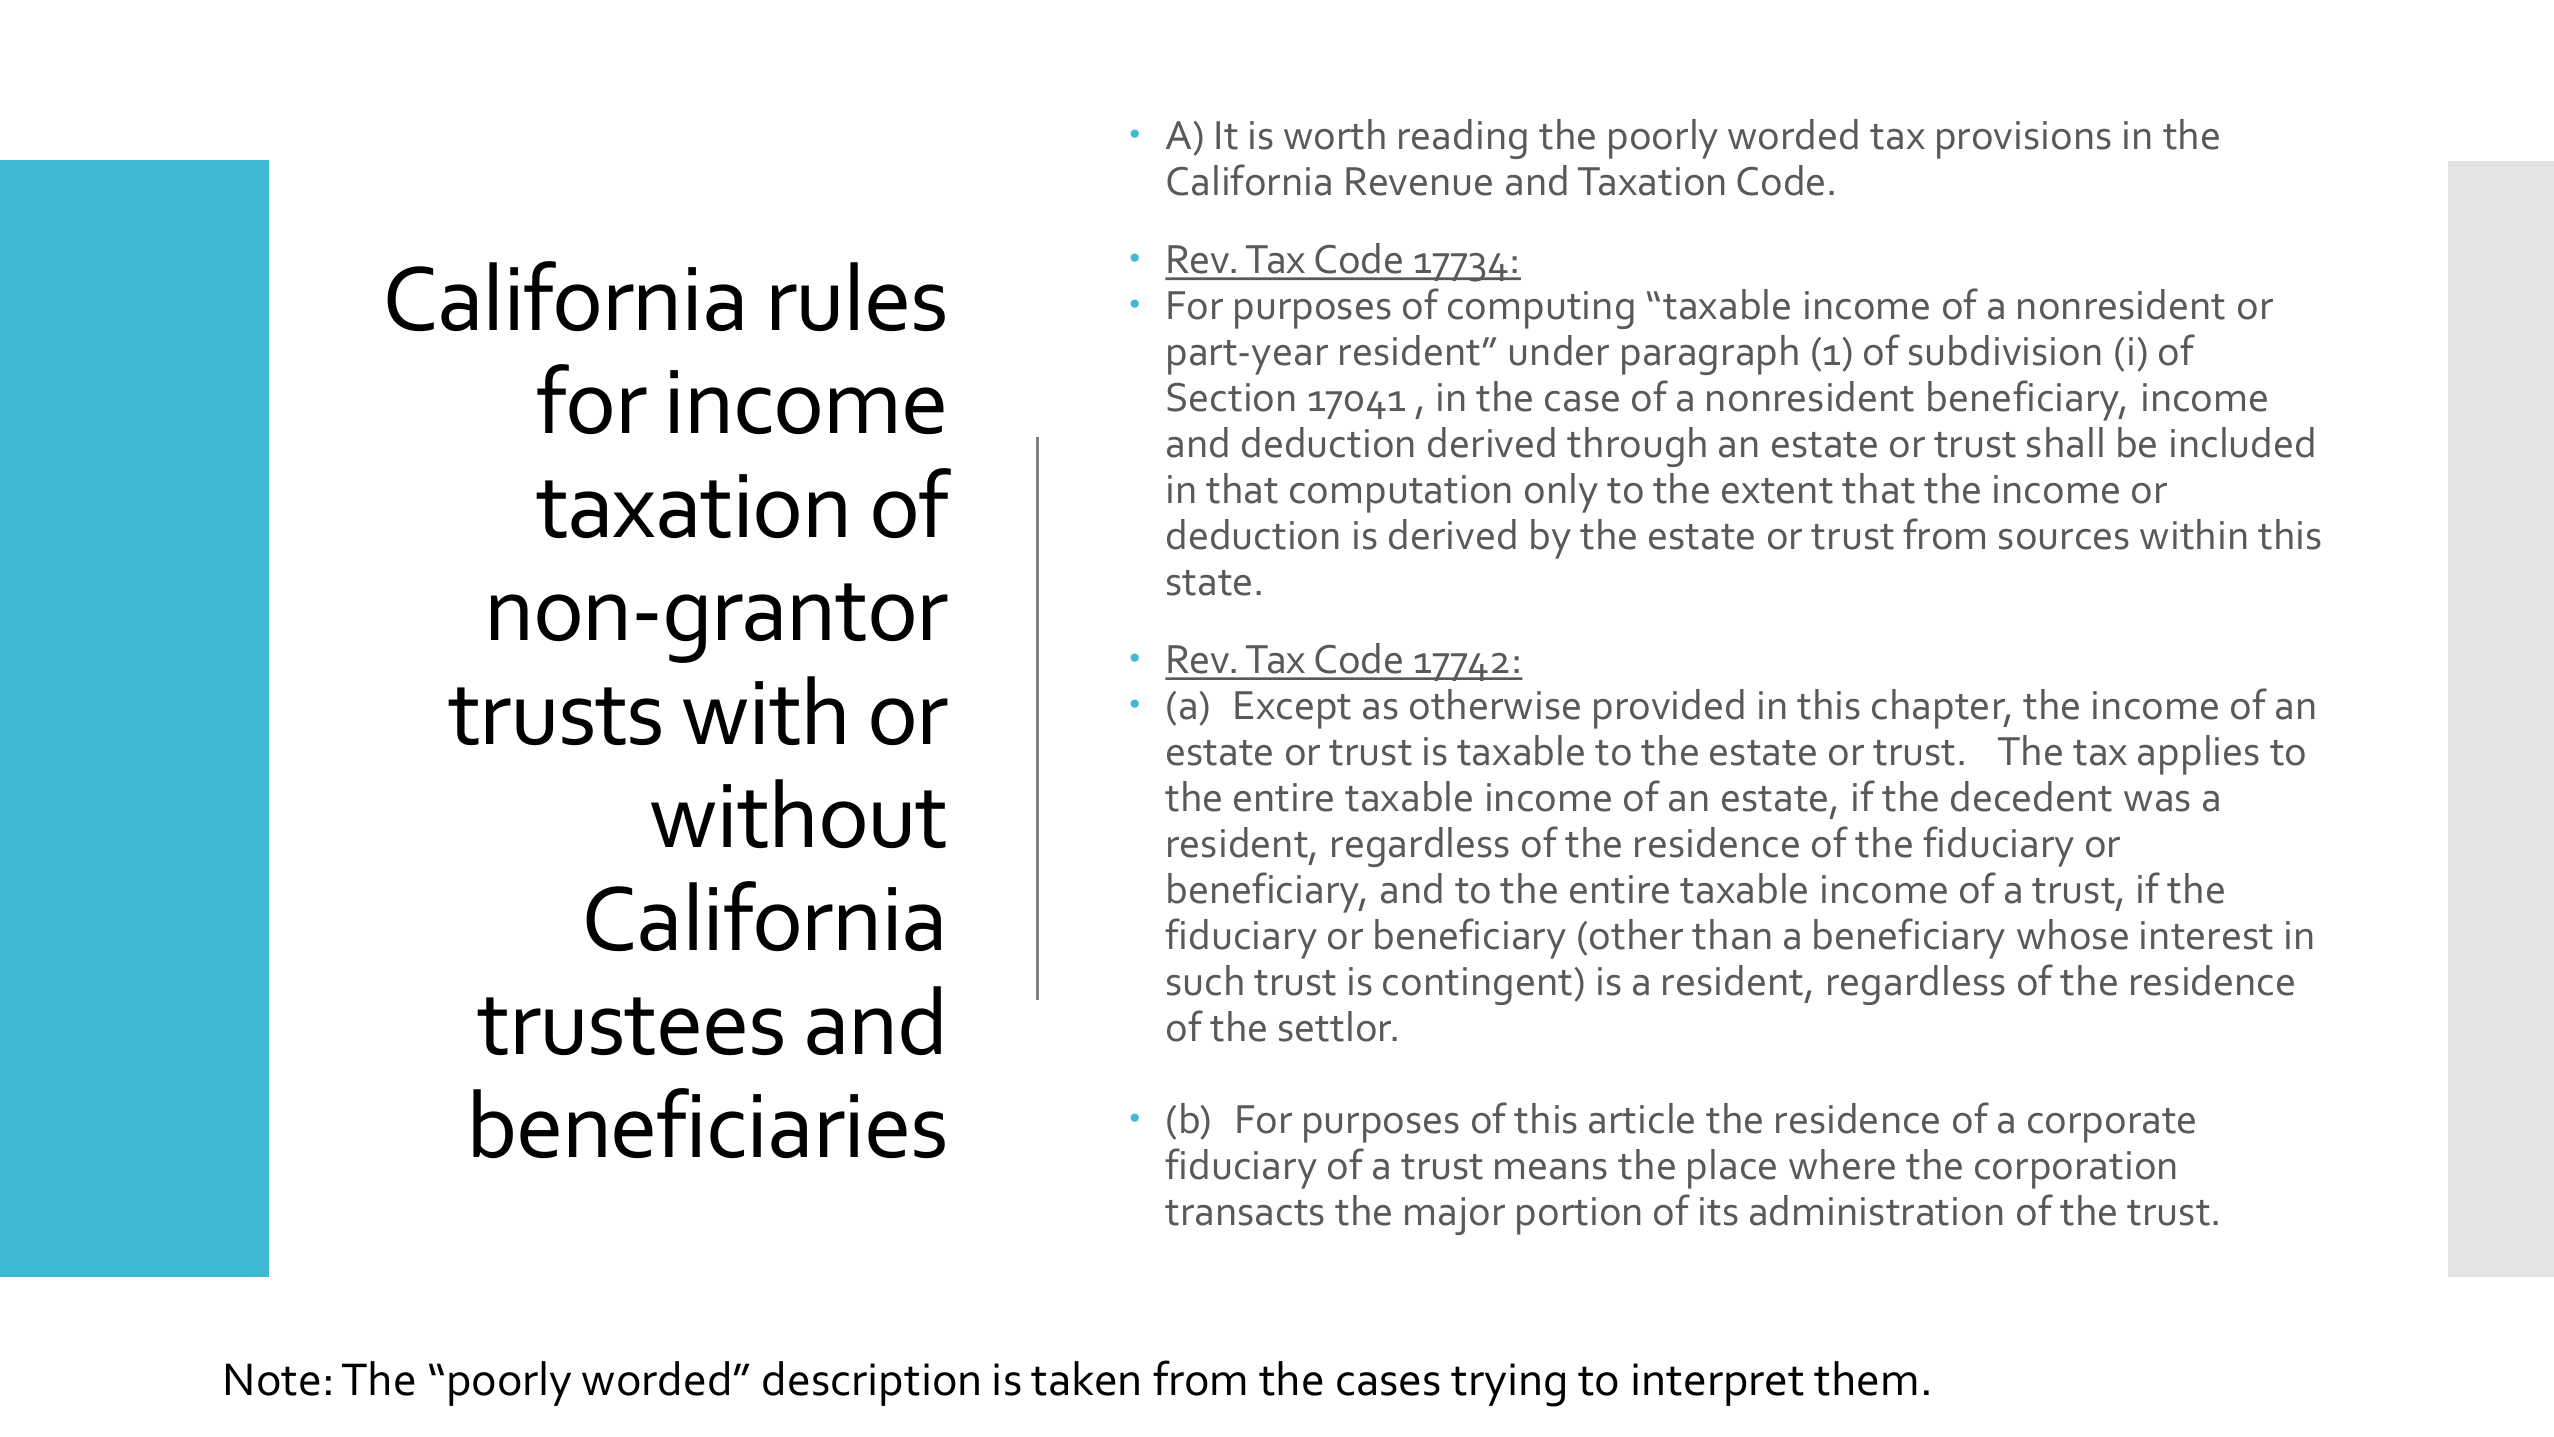 Image resolution: width=2554 pixels, height=1437 pixels. Describe the element at coordinates (709, 1123) in the document. I see `beneficiaries` at that location.
